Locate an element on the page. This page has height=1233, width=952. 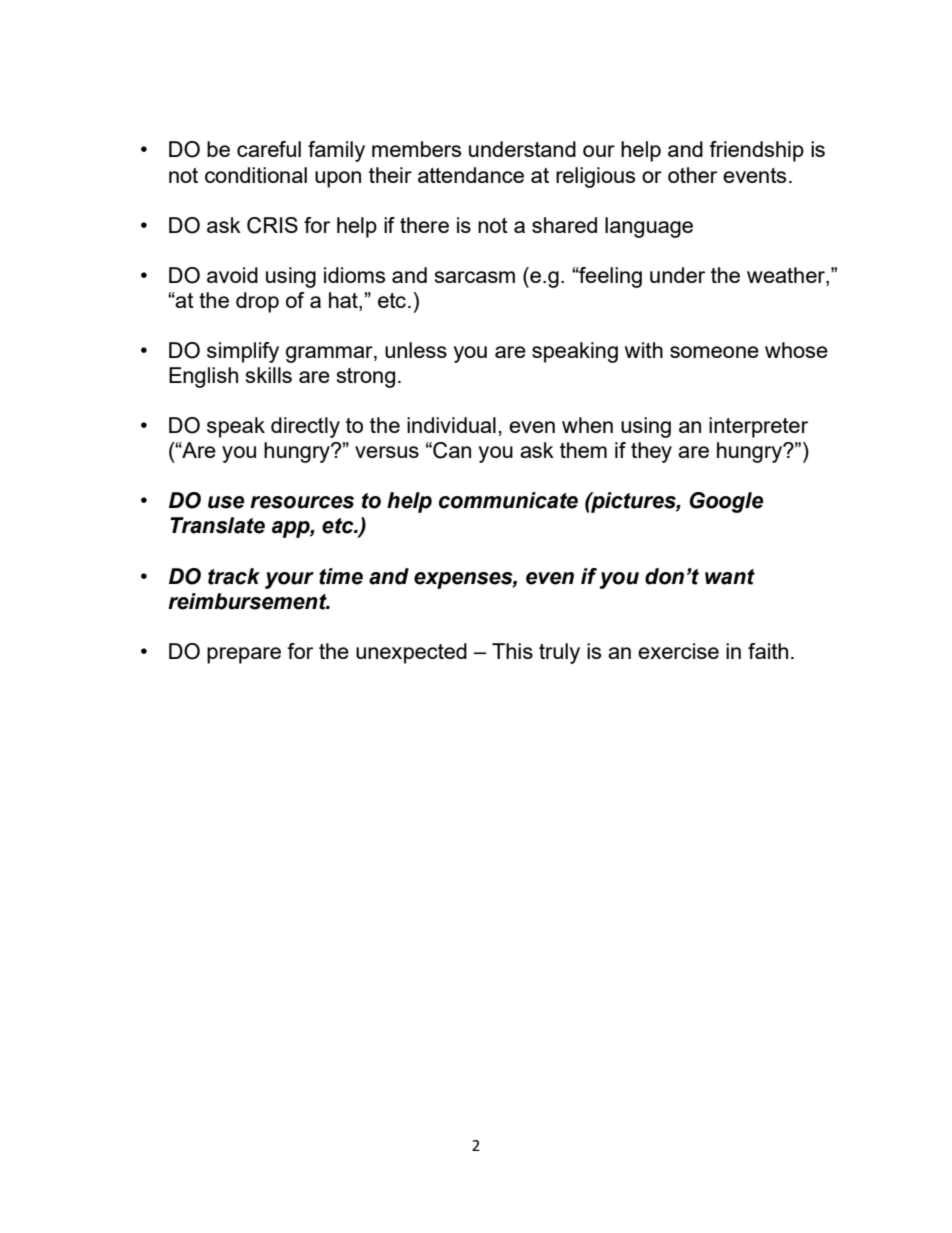
individual is located at coordinates (451, 425).
